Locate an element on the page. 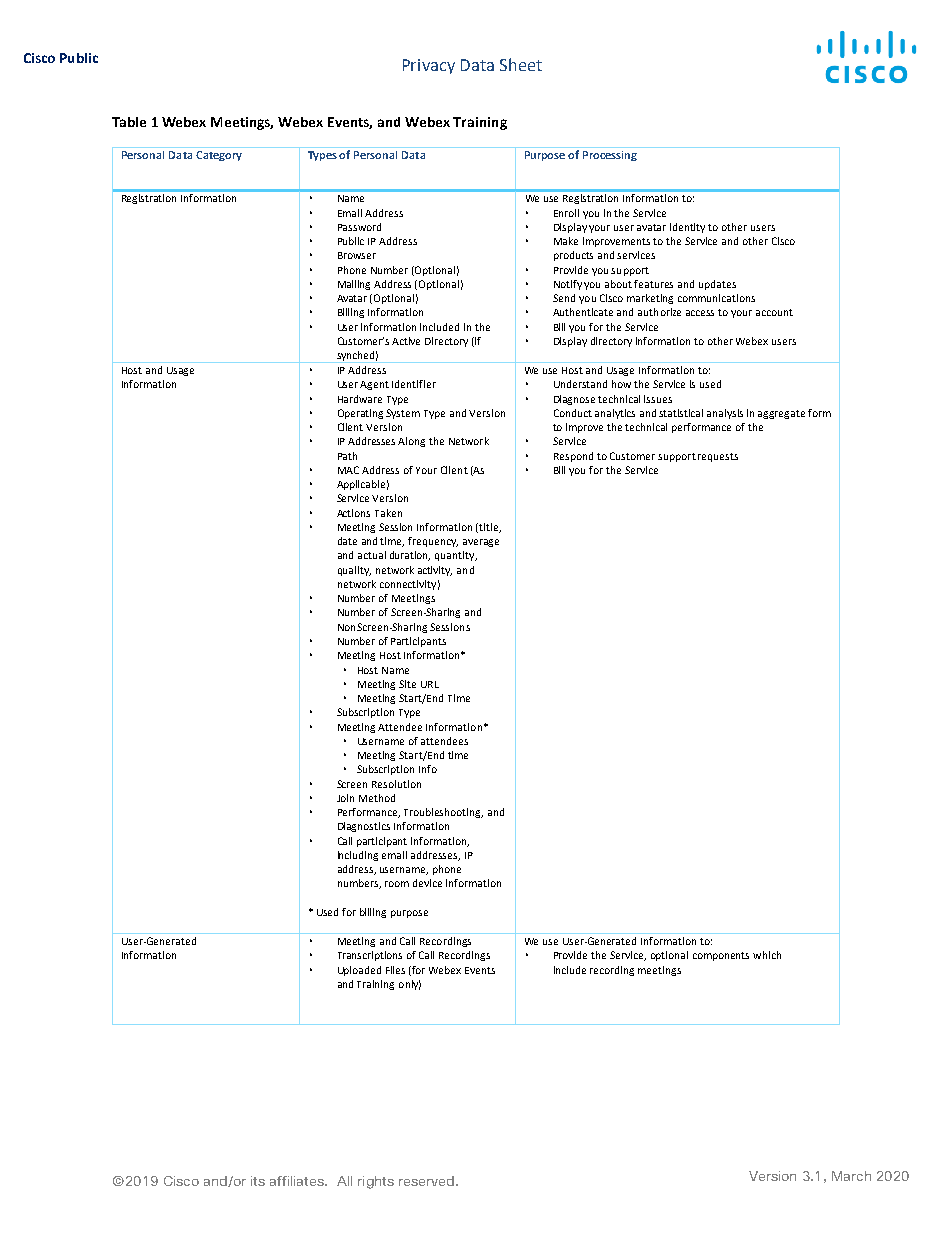 Image resolution: width=952 pixels, height=1233 pixels. account is located at coordinates (774, 312).
